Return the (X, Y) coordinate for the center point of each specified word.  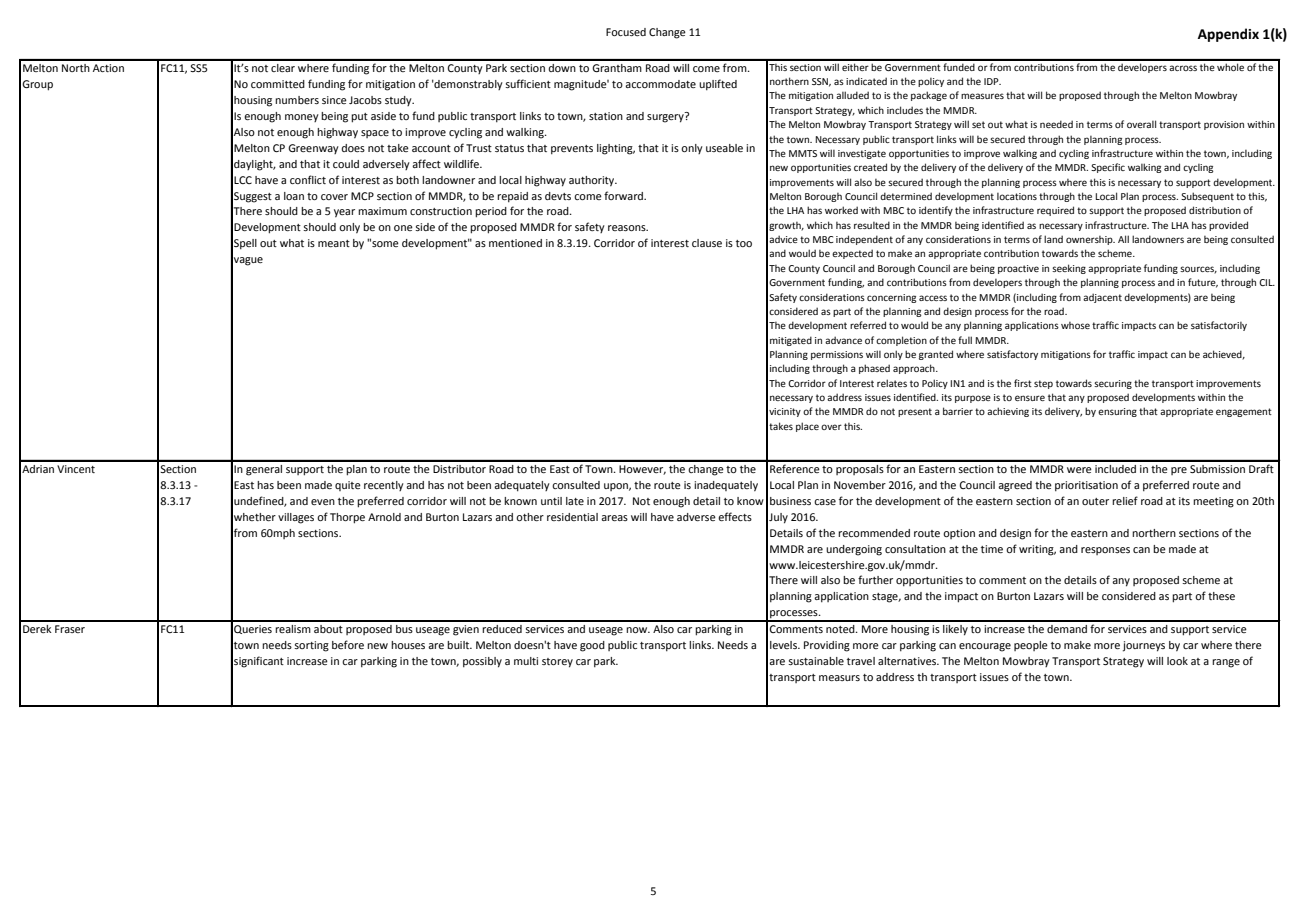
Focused (626, 32)
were (1079, 470)
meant (334, 243)
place (807, 427)
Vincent (76, 469)
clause (707, 243)
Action (108, 68)
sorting (311, 646)
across (1183, 68)
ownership (1090, 240)
